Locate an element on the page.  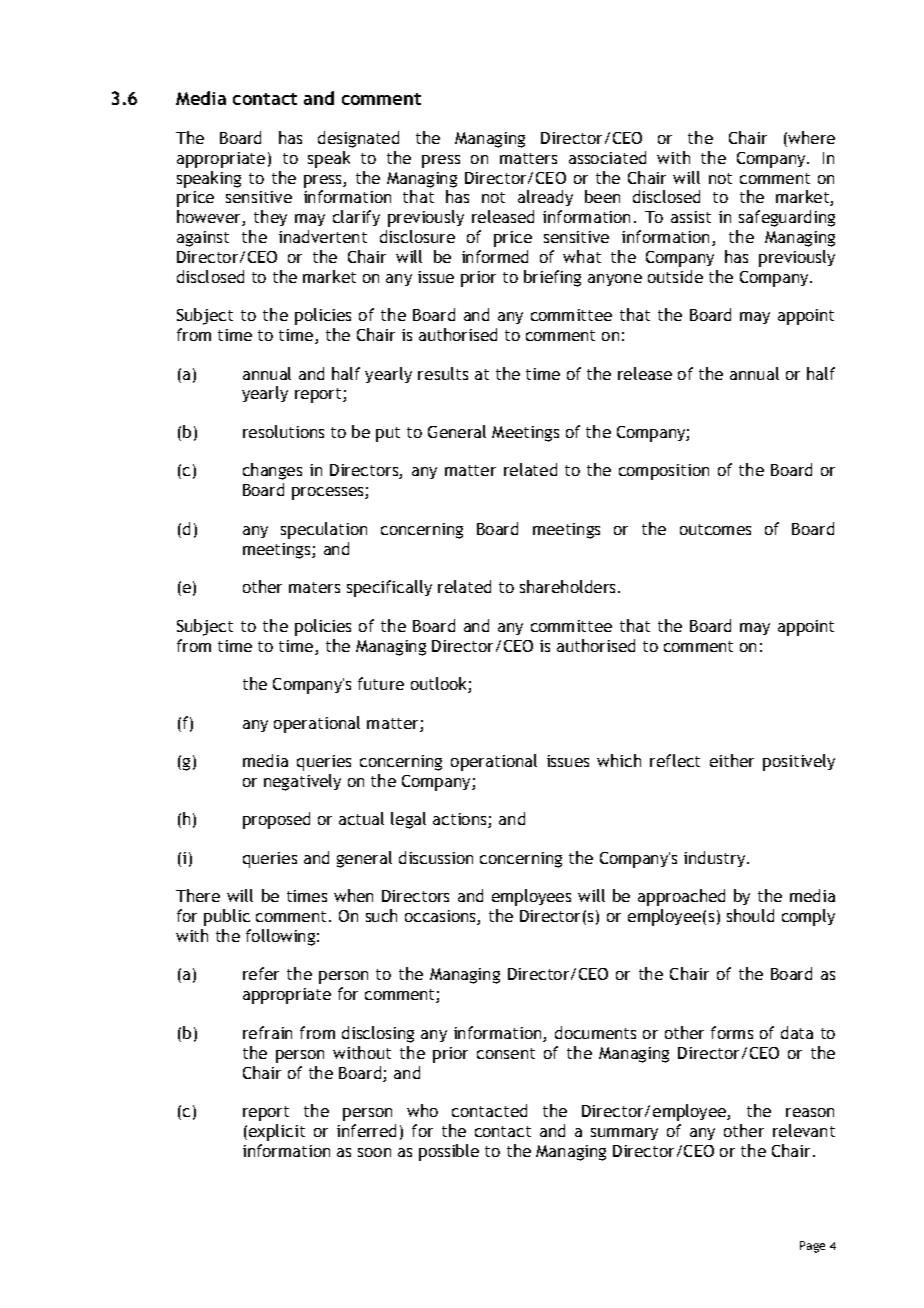
possible is located at coordinates (449, 1152).
